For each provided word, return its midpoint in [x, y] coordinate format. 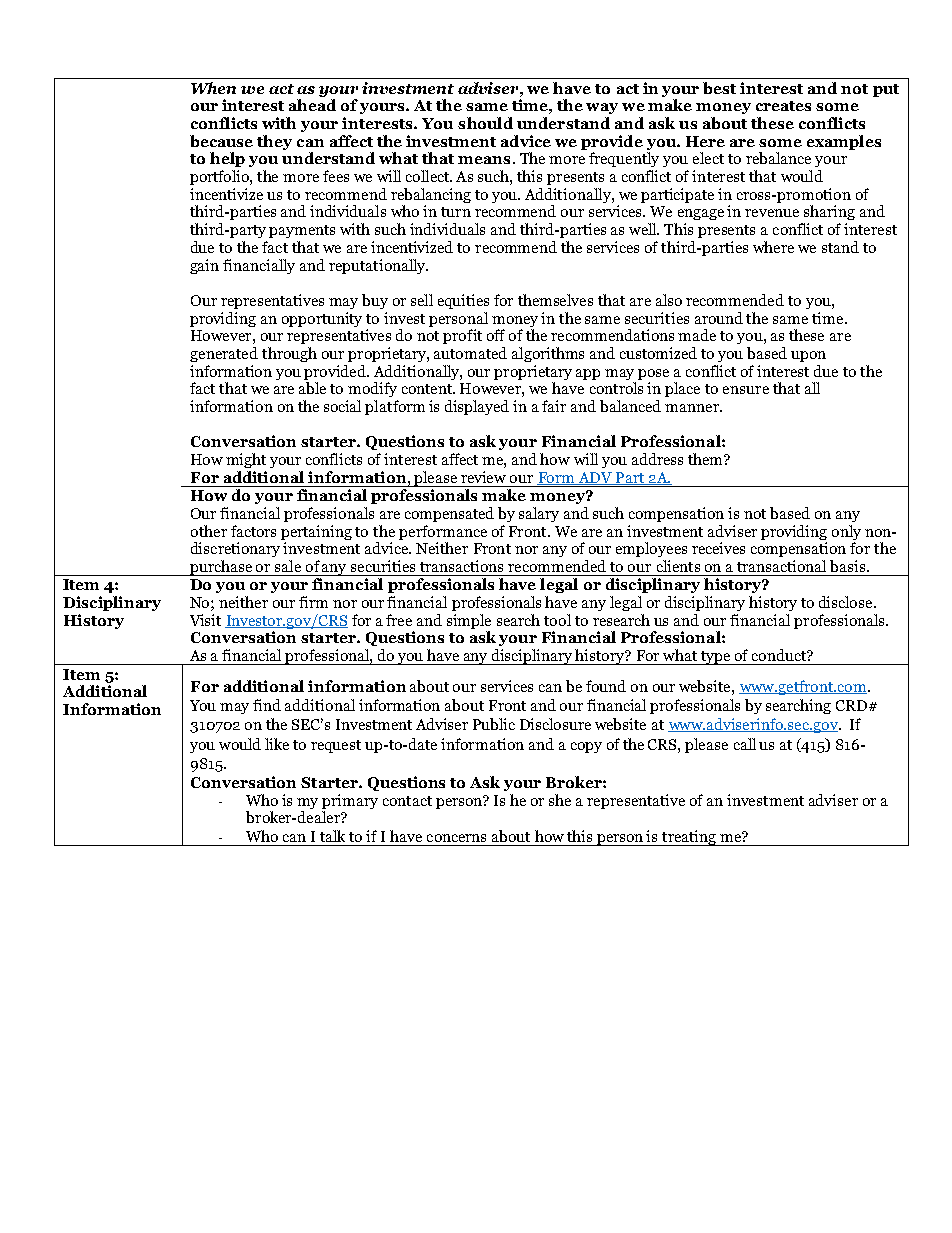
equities [463, 301]
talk [332, 836]
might [246, 460]
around [719, 318]
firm [313, 602]
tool [557, 620]
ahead [312, 105]
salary [539, 514]
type [715, 658]
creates [783, 106]
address [657, 459]
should [485, 123]
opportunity [322, 319]
